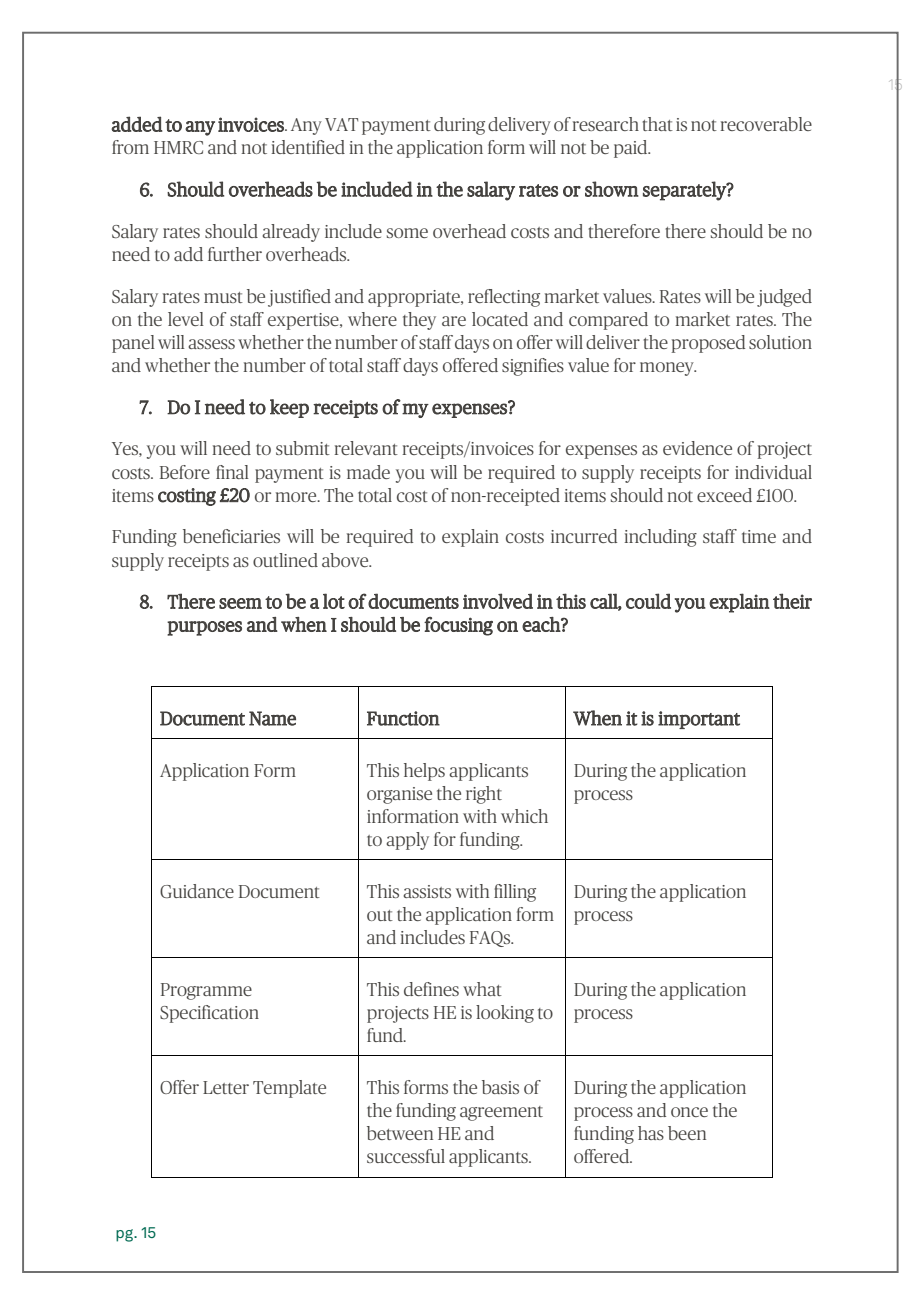 This image has height=1308, width=924. Describe the element at coordinates (458, 626) in the image. I see `focusing` at that location.
